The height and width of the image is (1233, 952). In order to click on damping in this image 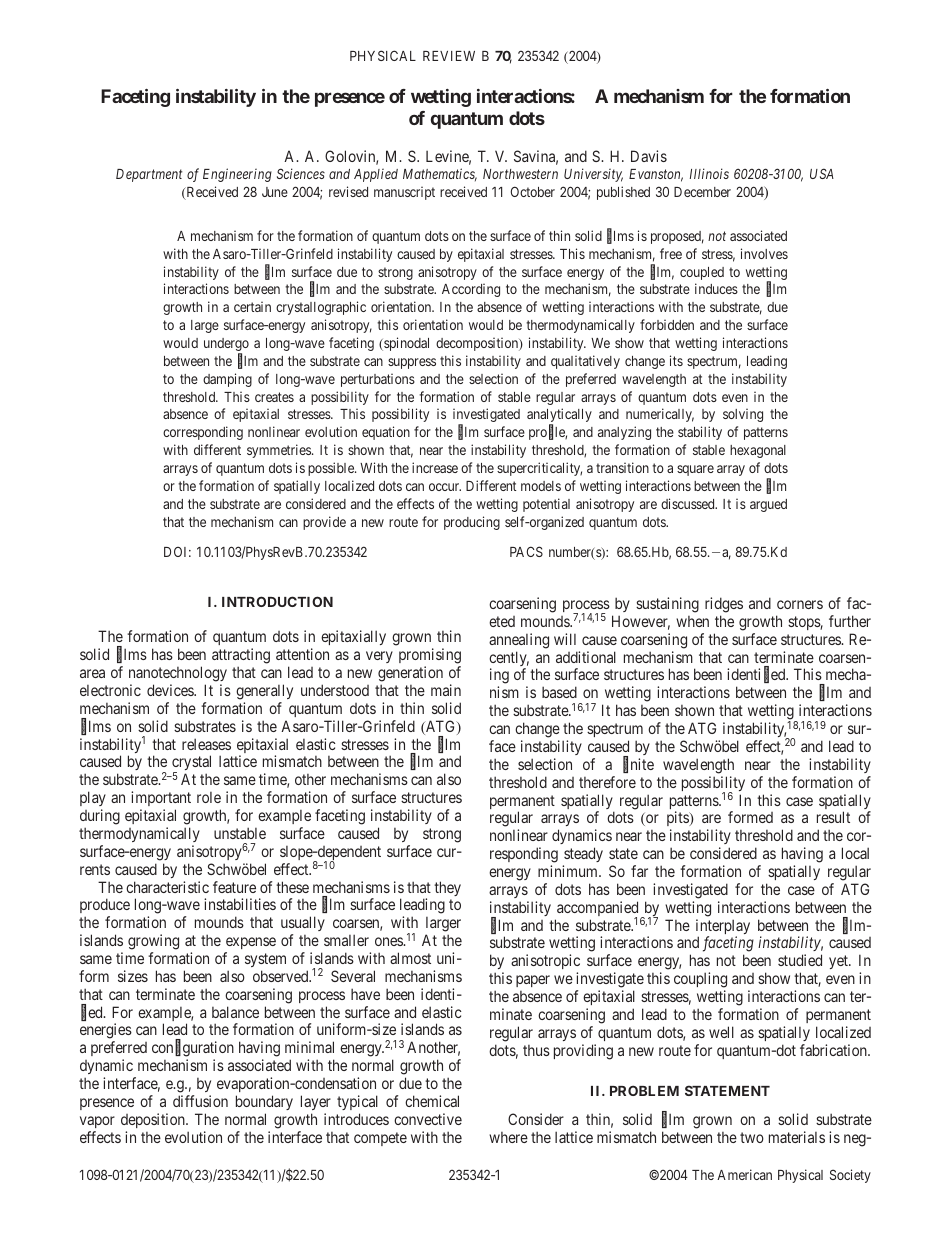, I will do `click(227, 380)`.
